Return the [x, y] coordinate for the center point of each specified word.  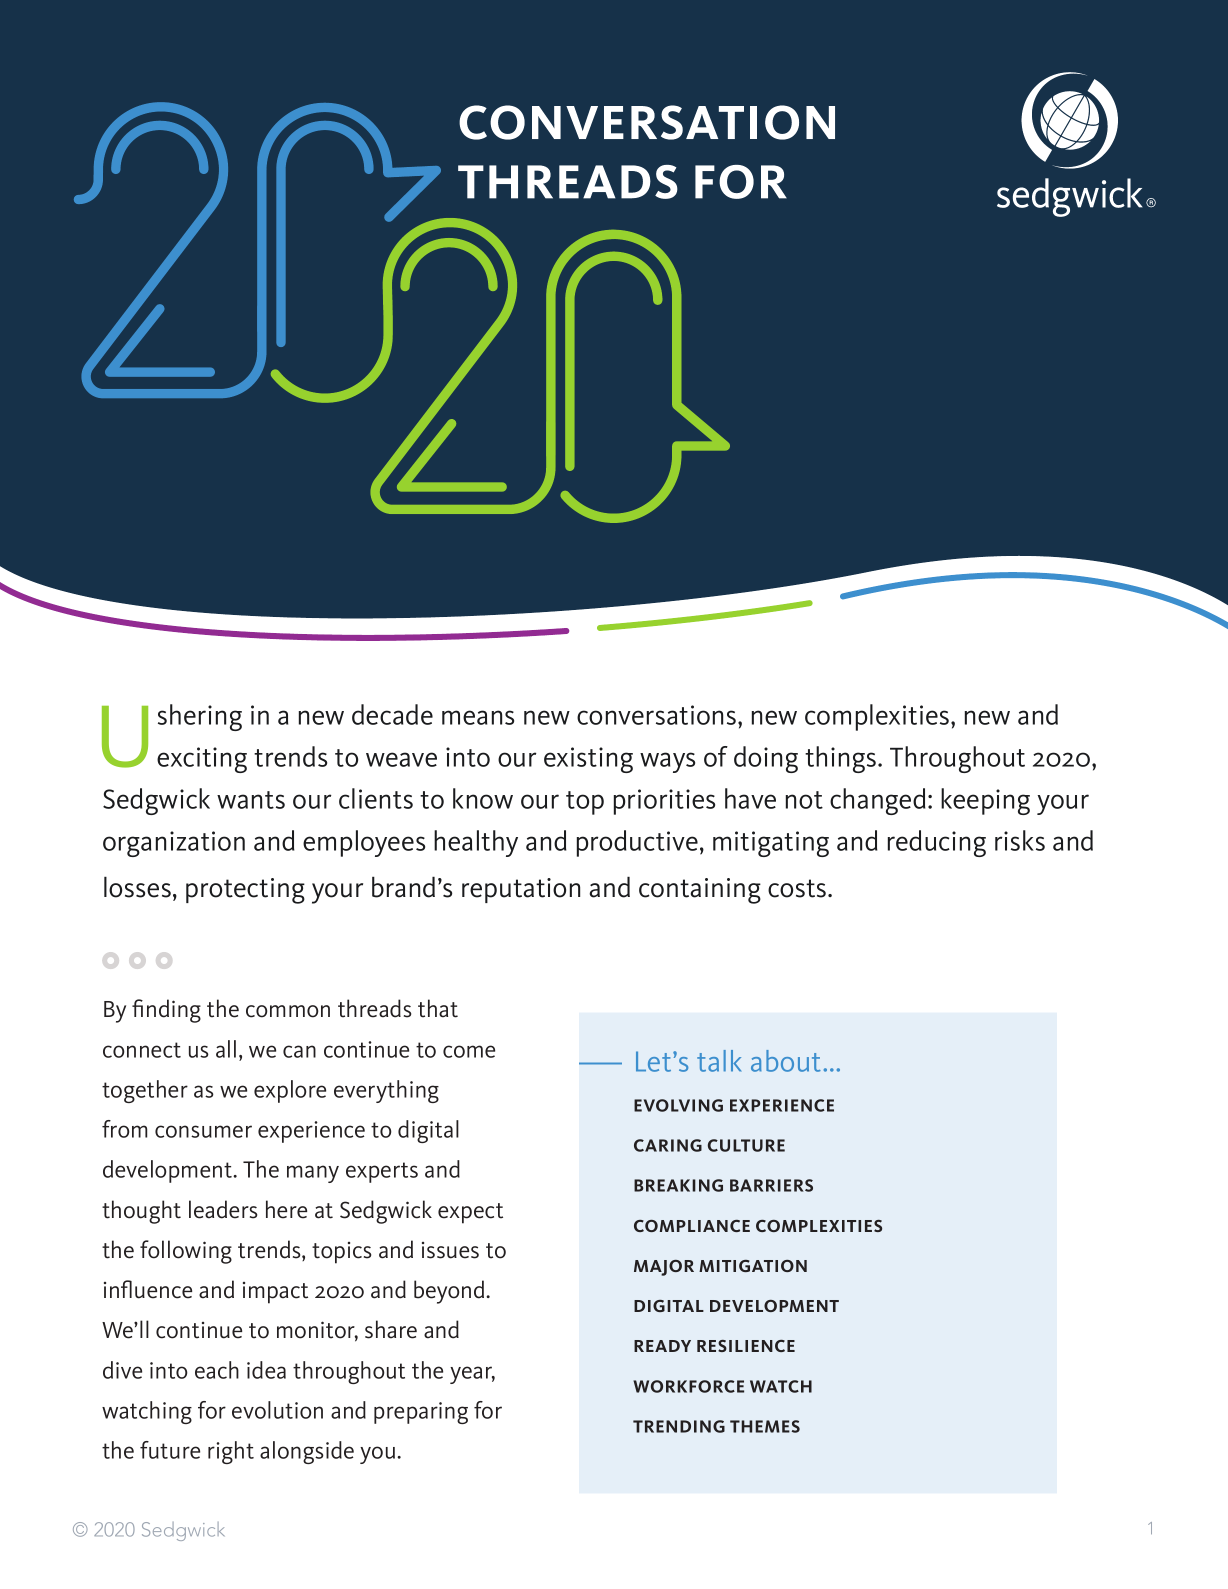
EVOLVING [678, 1105]
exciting [202, 760]
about [786, 1061]
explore [290, 1091]
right [231, 1452]
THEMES [765, 1426]
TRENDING [679, 1426]
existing [588, 760]
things [842, 759]
